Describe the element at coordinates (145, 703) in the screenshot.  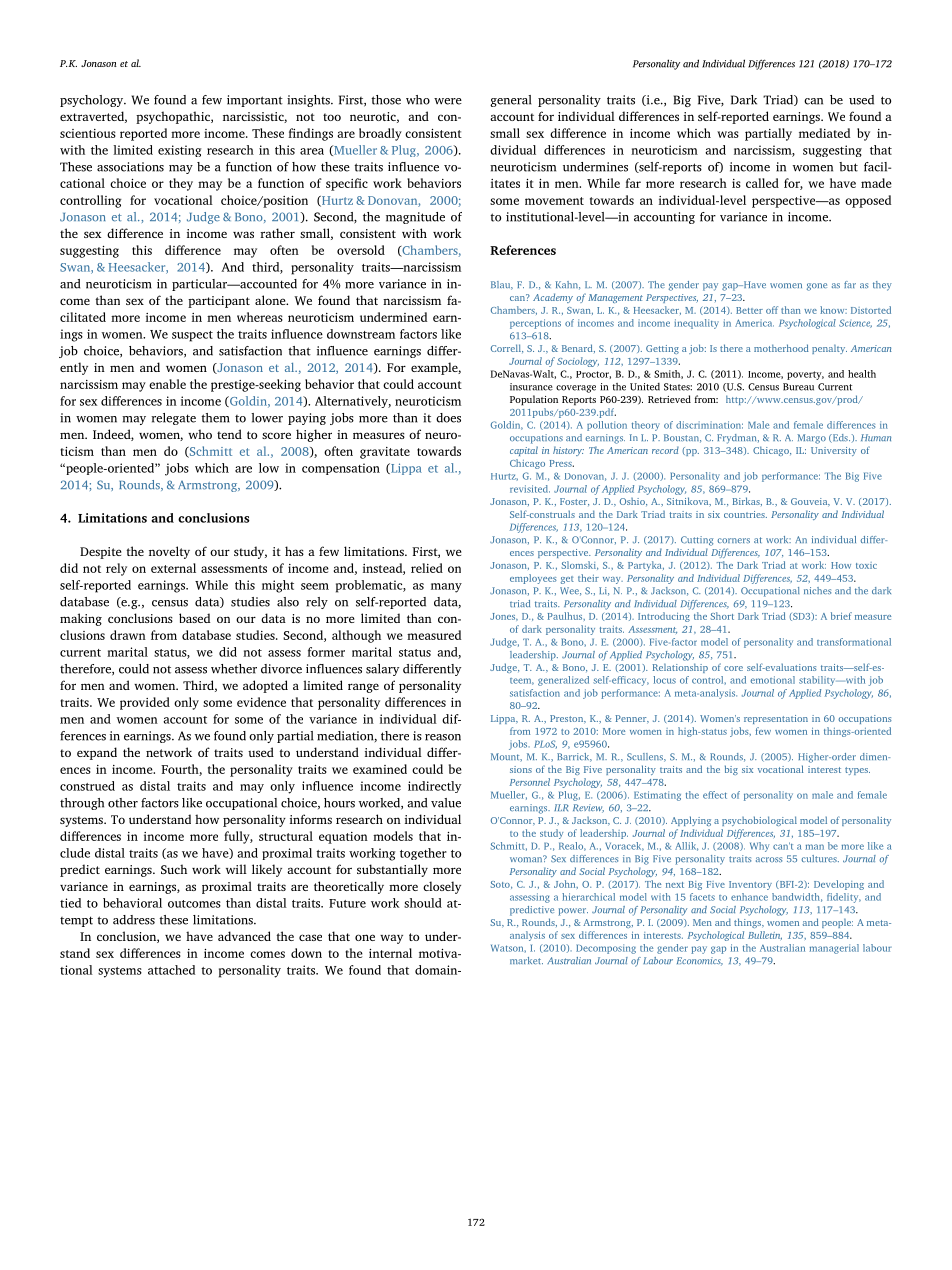
I see `provided` at that location.
